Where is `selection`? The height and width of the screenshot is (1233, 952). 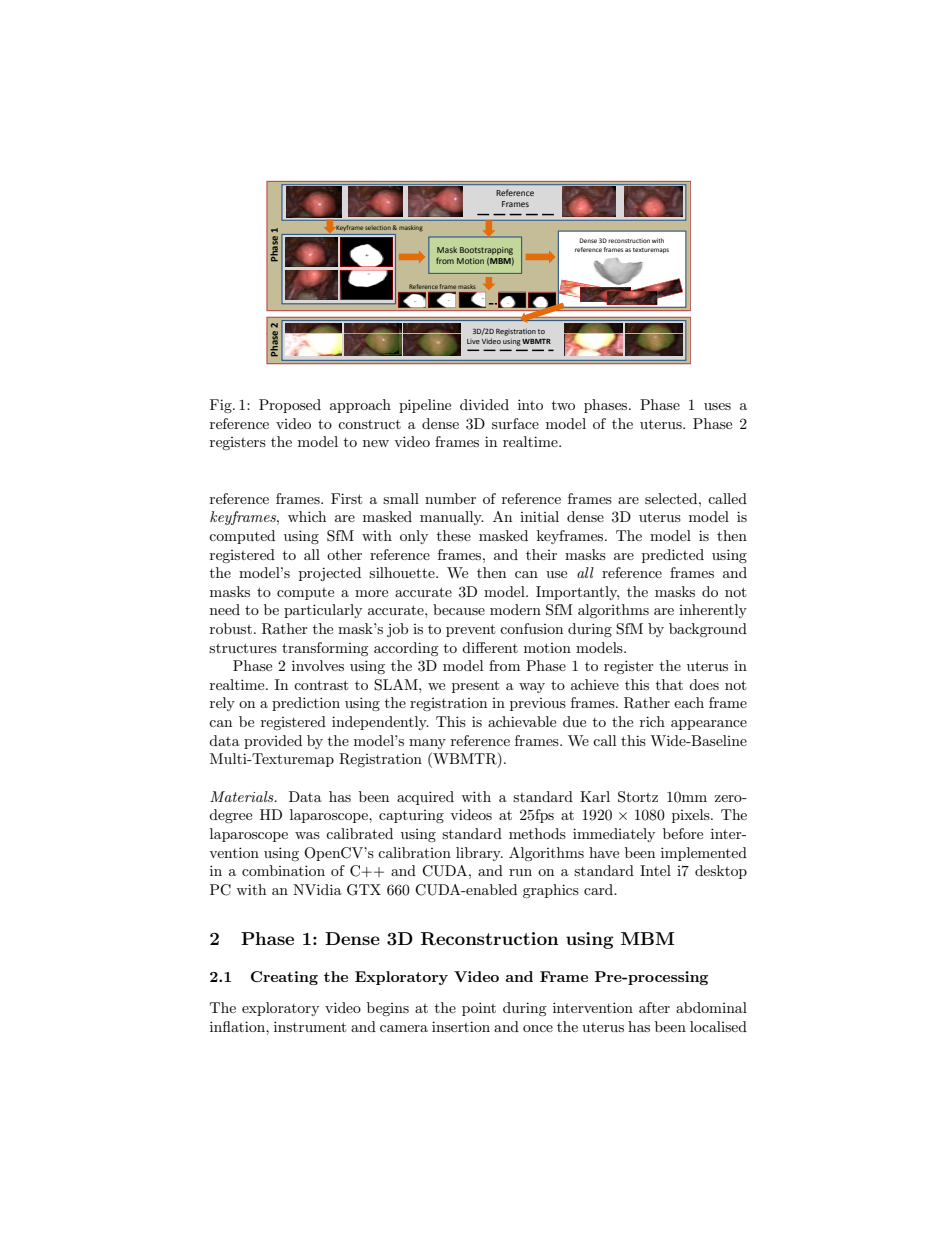
selection is located at coordinates (379, 227).
